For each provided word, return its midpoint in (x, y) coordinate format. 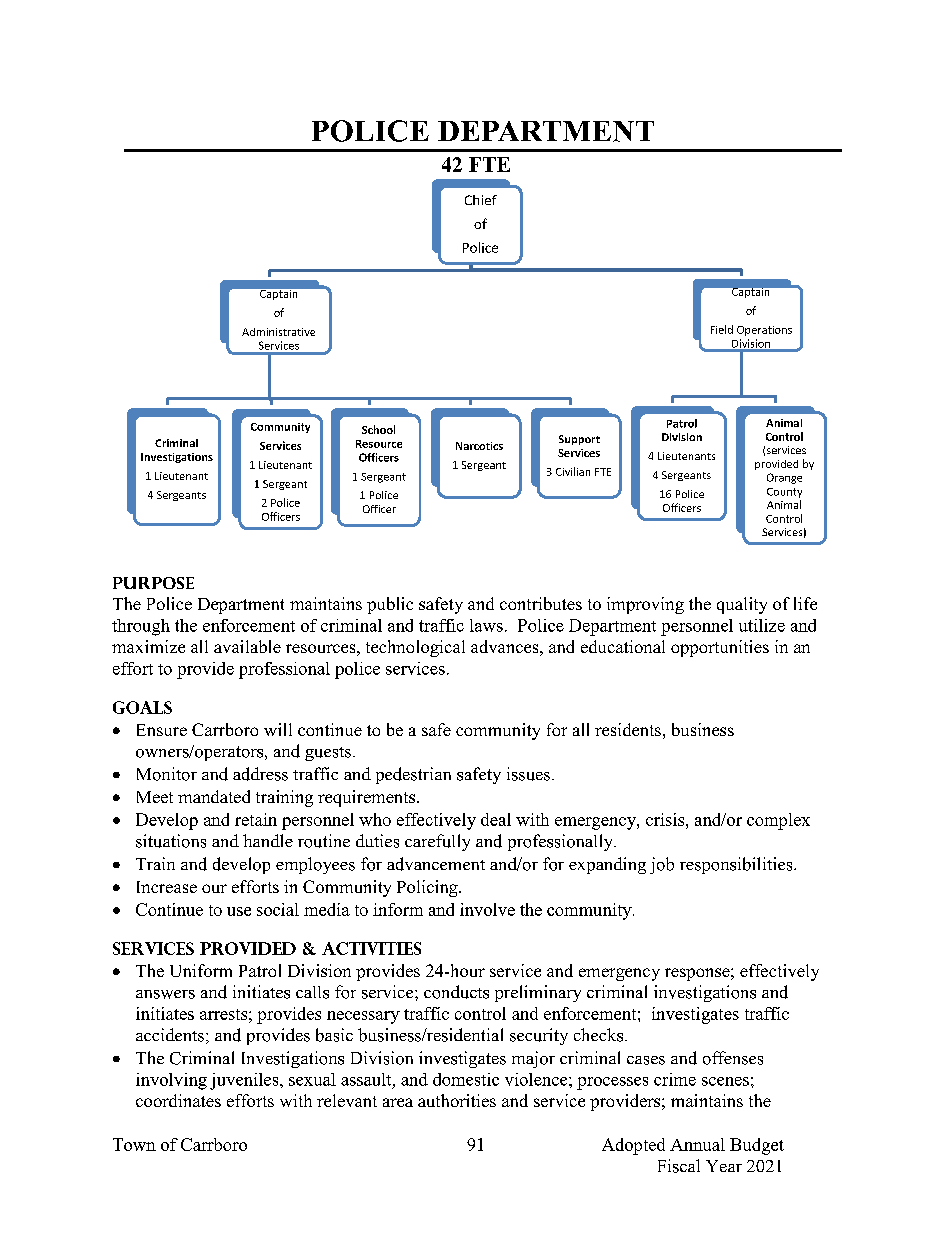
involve (487, 909)
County (784, 493)
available (247, 646)
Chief (481, 200)
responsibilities (737, 865)
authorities (457, 1100)
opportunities (720, 648)
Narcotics (479, 446)
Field (722, 329)
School (378, 429)
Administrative (278, 332)
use (239, 911)
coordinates (178, 1100)
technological (415, 648)
